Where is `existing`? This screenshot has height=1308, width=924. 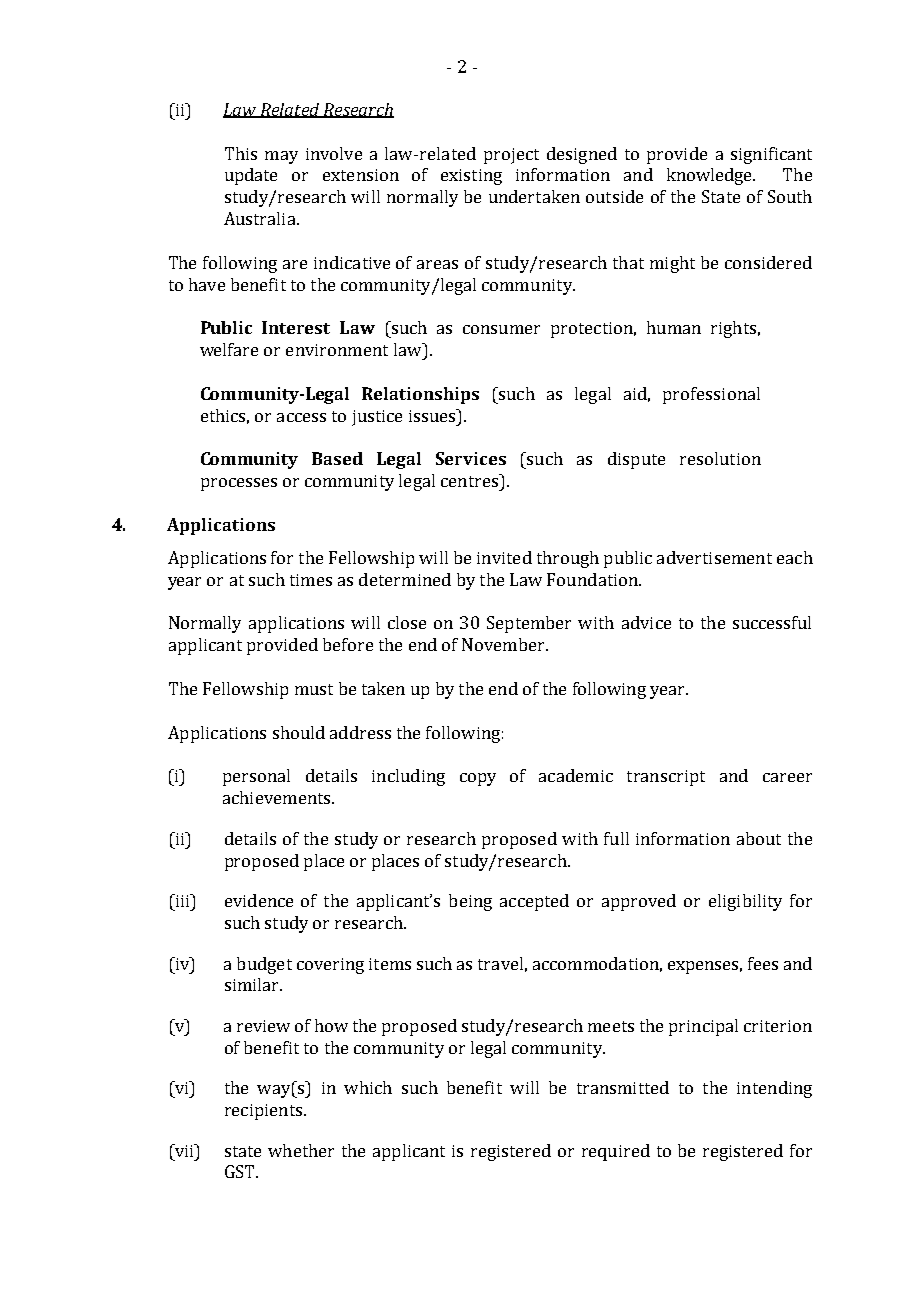
existing is located at coordinates (471, 177).
